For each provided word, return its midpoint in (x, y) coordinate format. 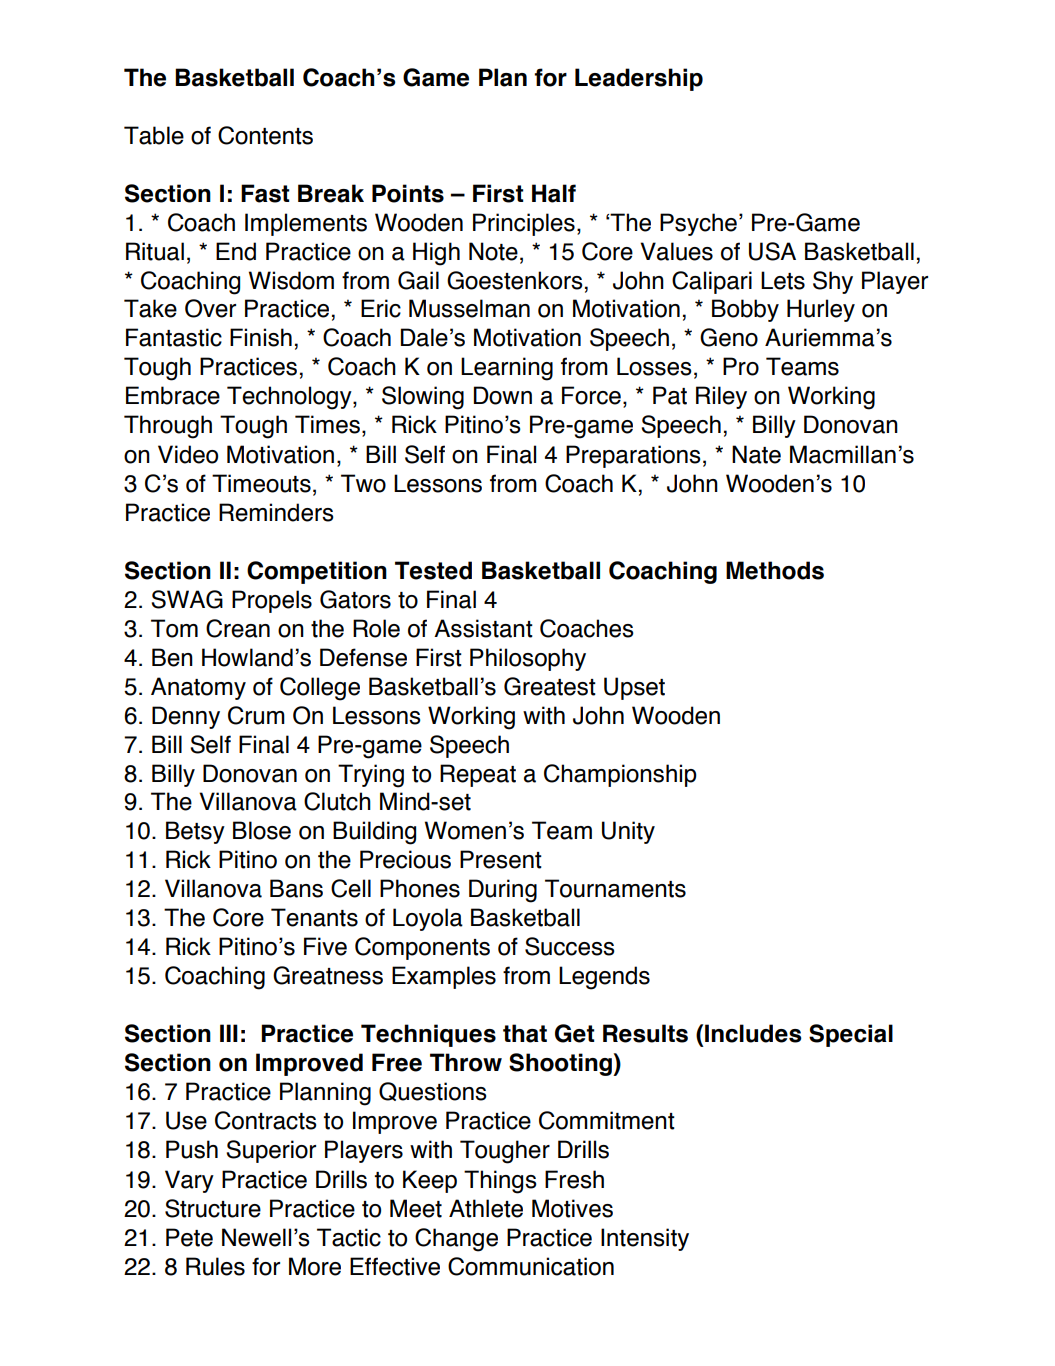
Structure (213, 1208)
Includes (753, 1033)
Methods (775, 570)
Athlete (486, 1208)
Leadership (639, 79)
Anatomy (198, 688)
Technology (290, 398)
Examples (444, 977)
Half (554, 193)
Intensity (645, 1239)
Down (503, 395)
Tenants (314, 917)
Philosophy (528, 659)
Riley (721, 397)
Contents (265, 135)
